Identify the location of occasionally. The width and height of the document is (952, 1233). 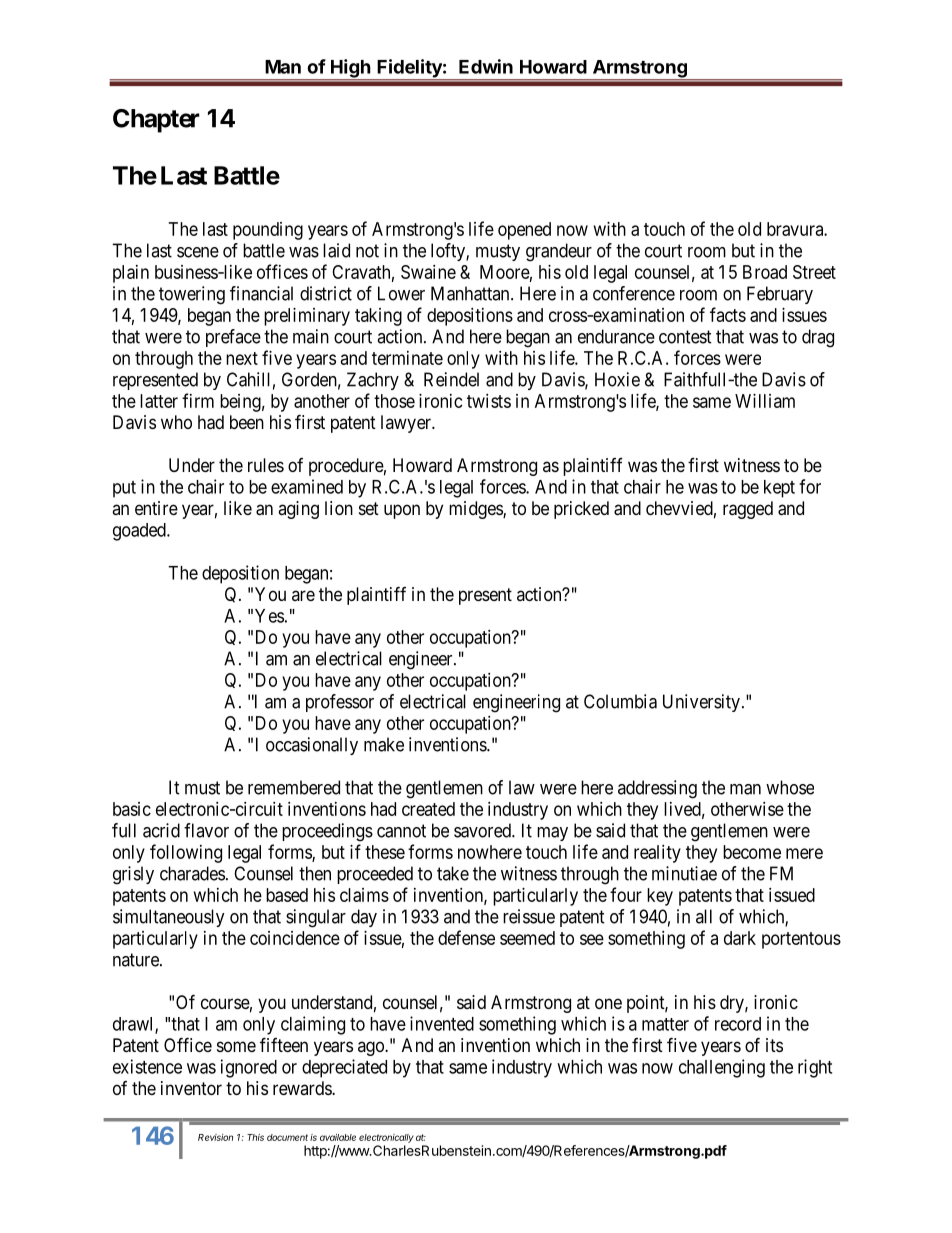
(312, 746).
